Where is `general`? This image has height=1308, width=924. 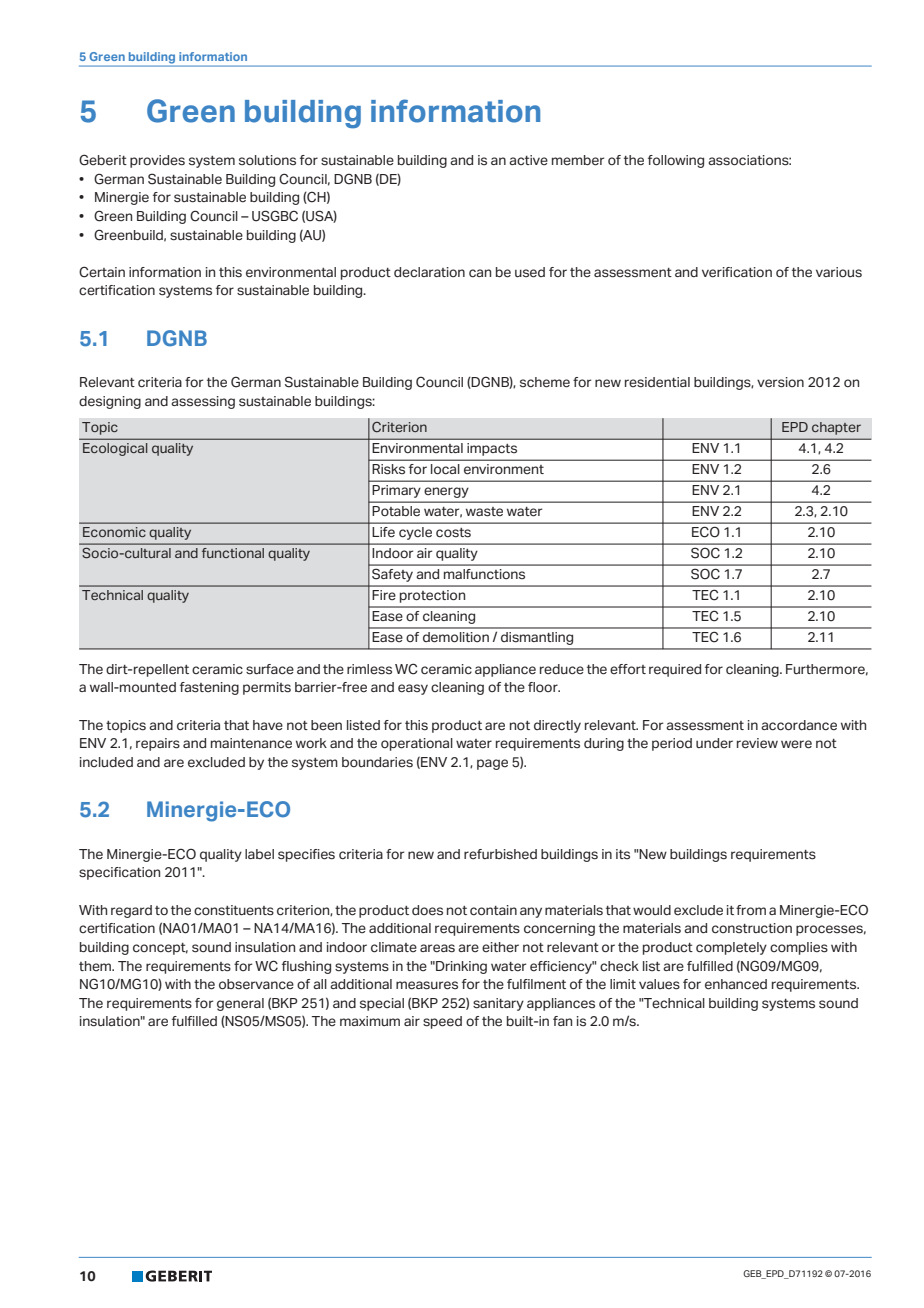
general is located at coordinates (240, 1004).
